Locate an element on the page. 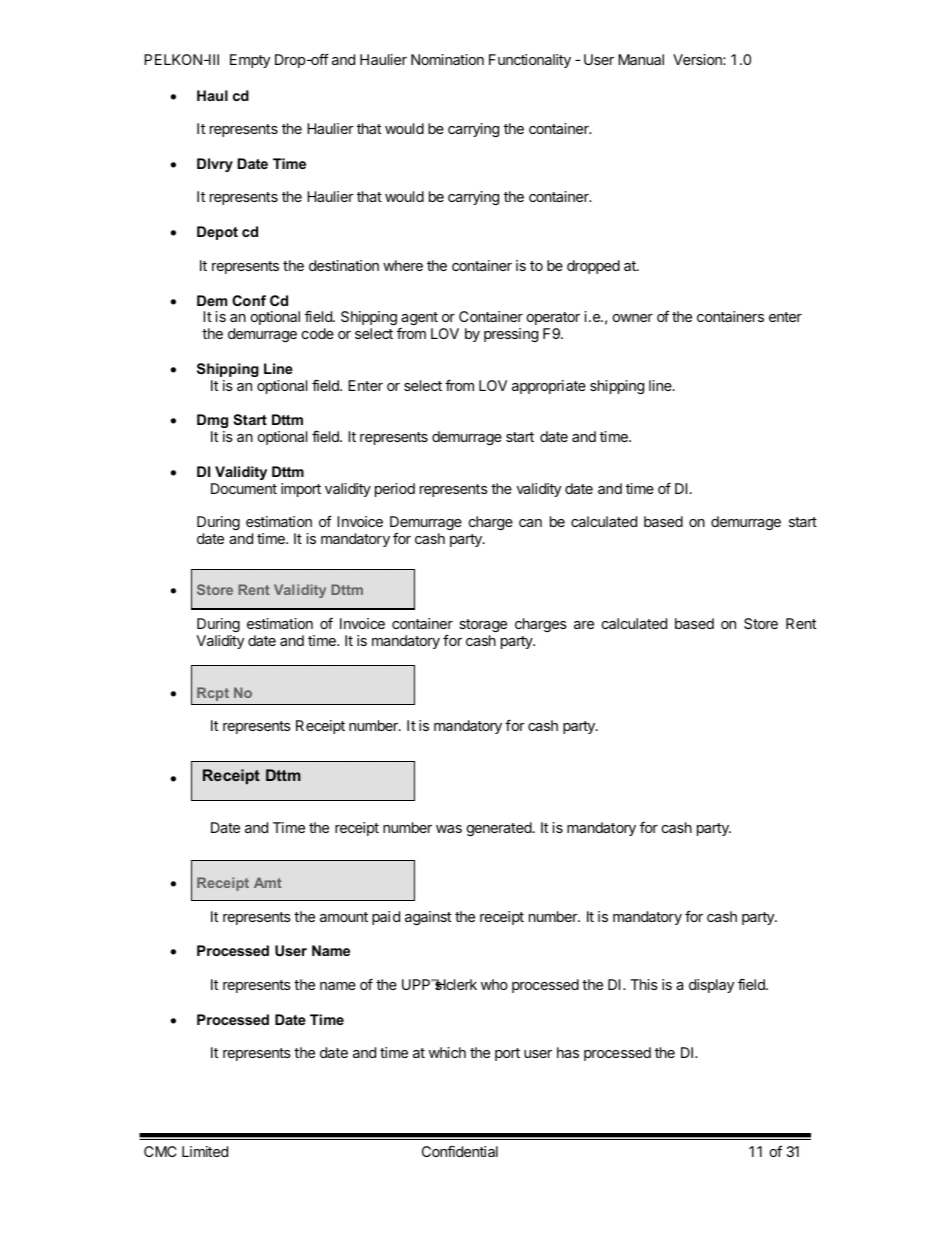  which is located at coordinates (447, 1052).
